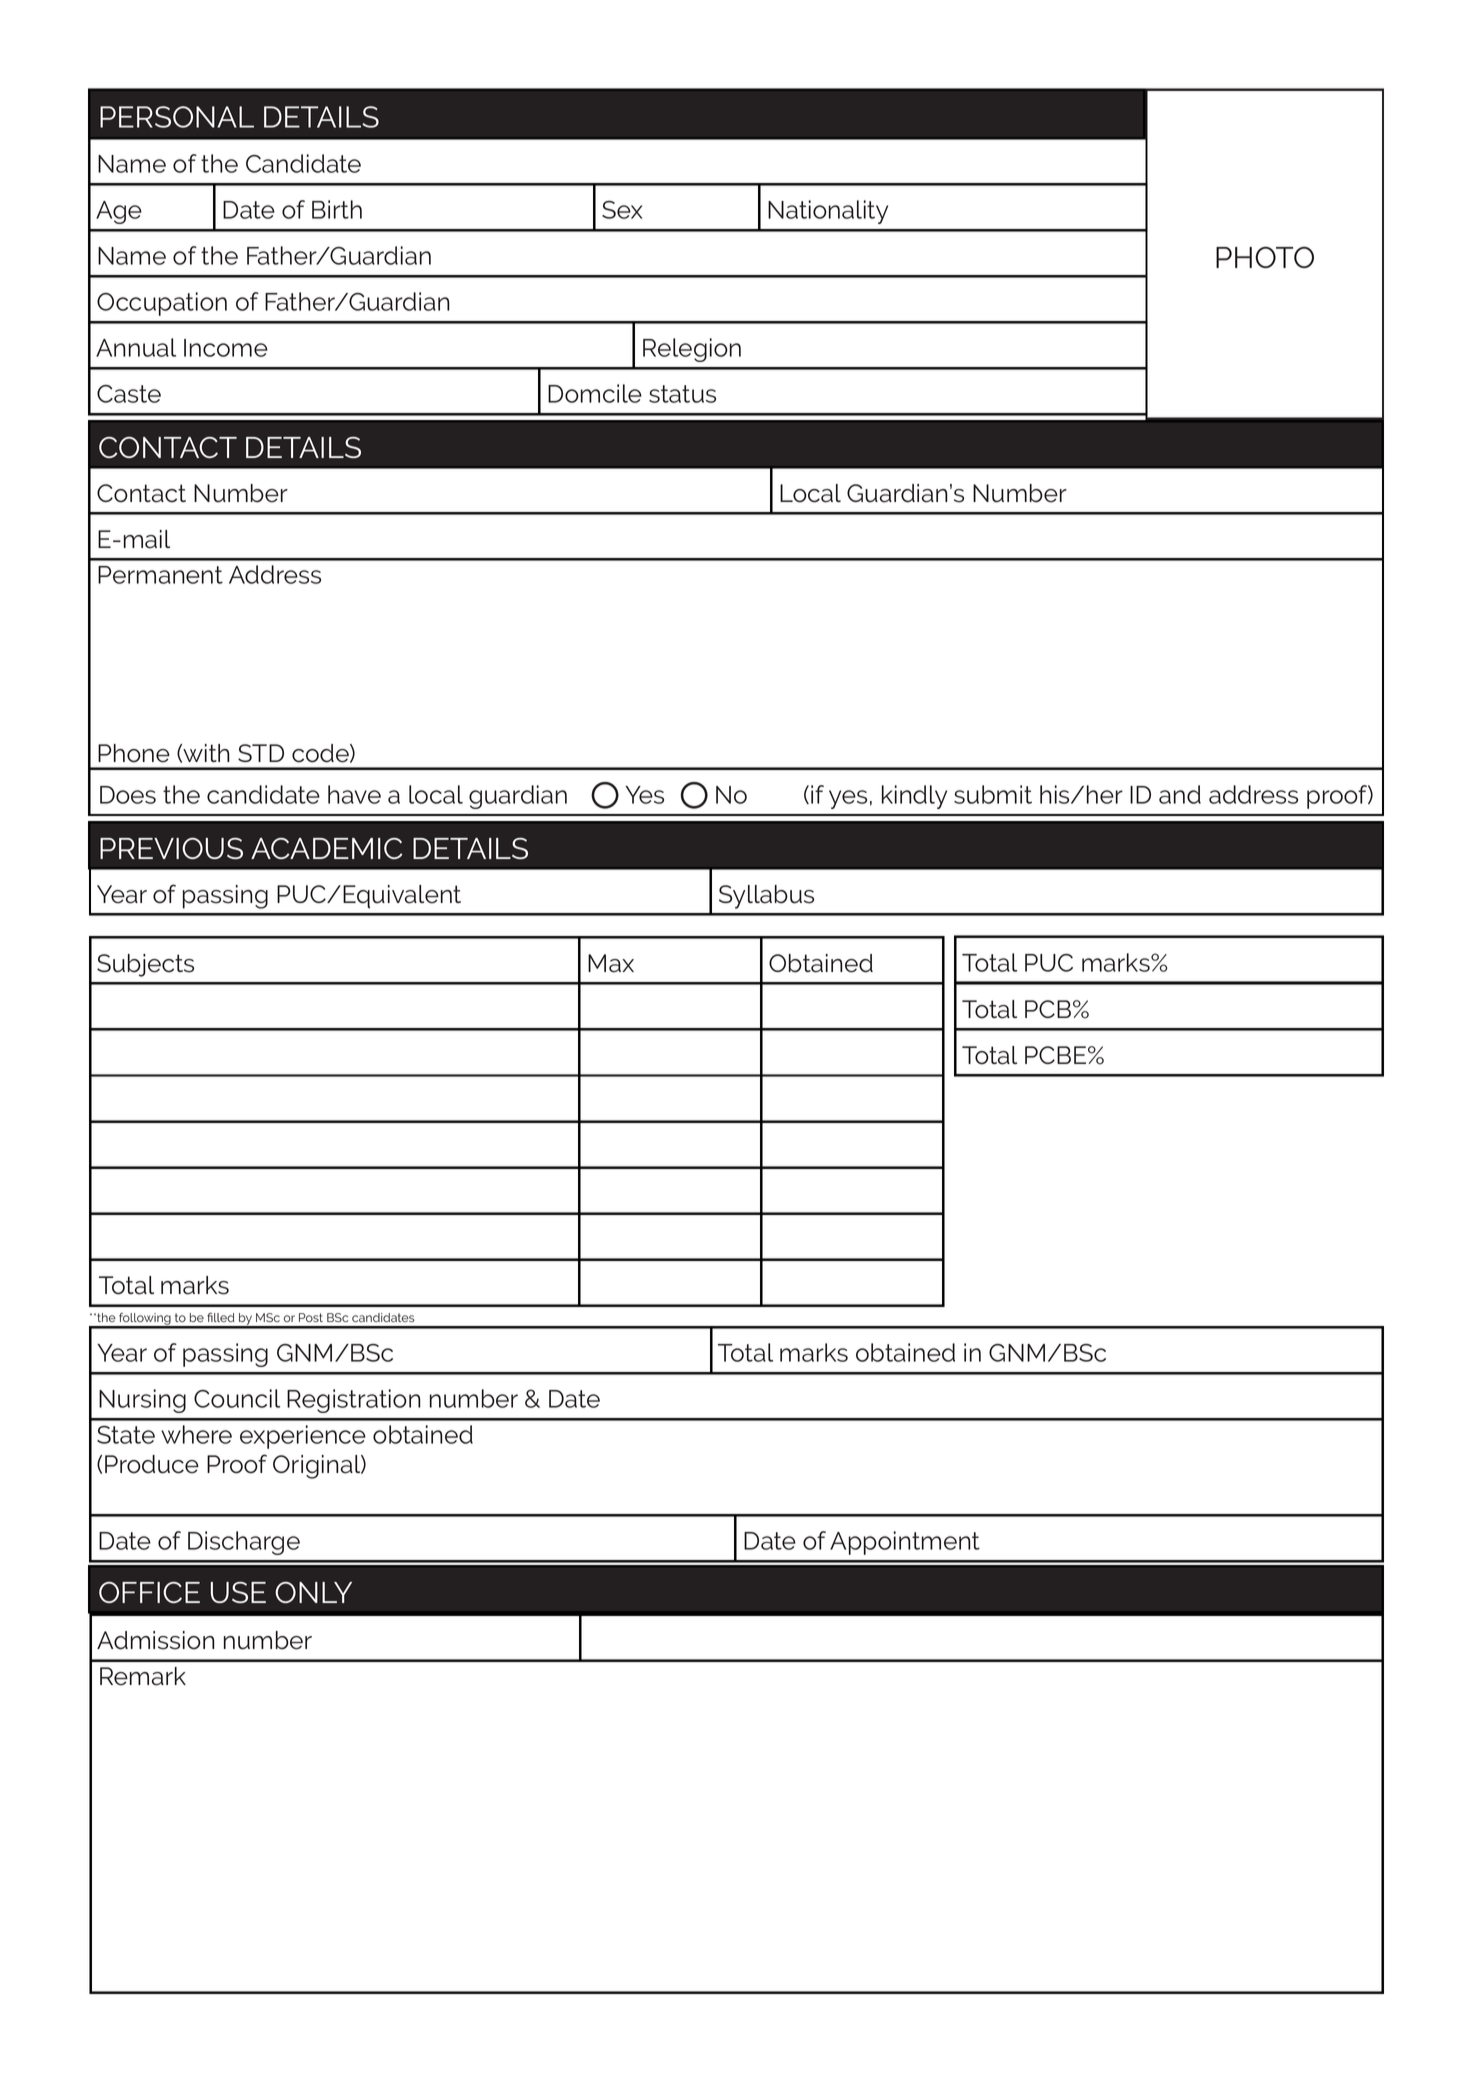 The width and height of the screenshot is (1473, 2083). I want to click on PHOTO, so click(1265, 257).
